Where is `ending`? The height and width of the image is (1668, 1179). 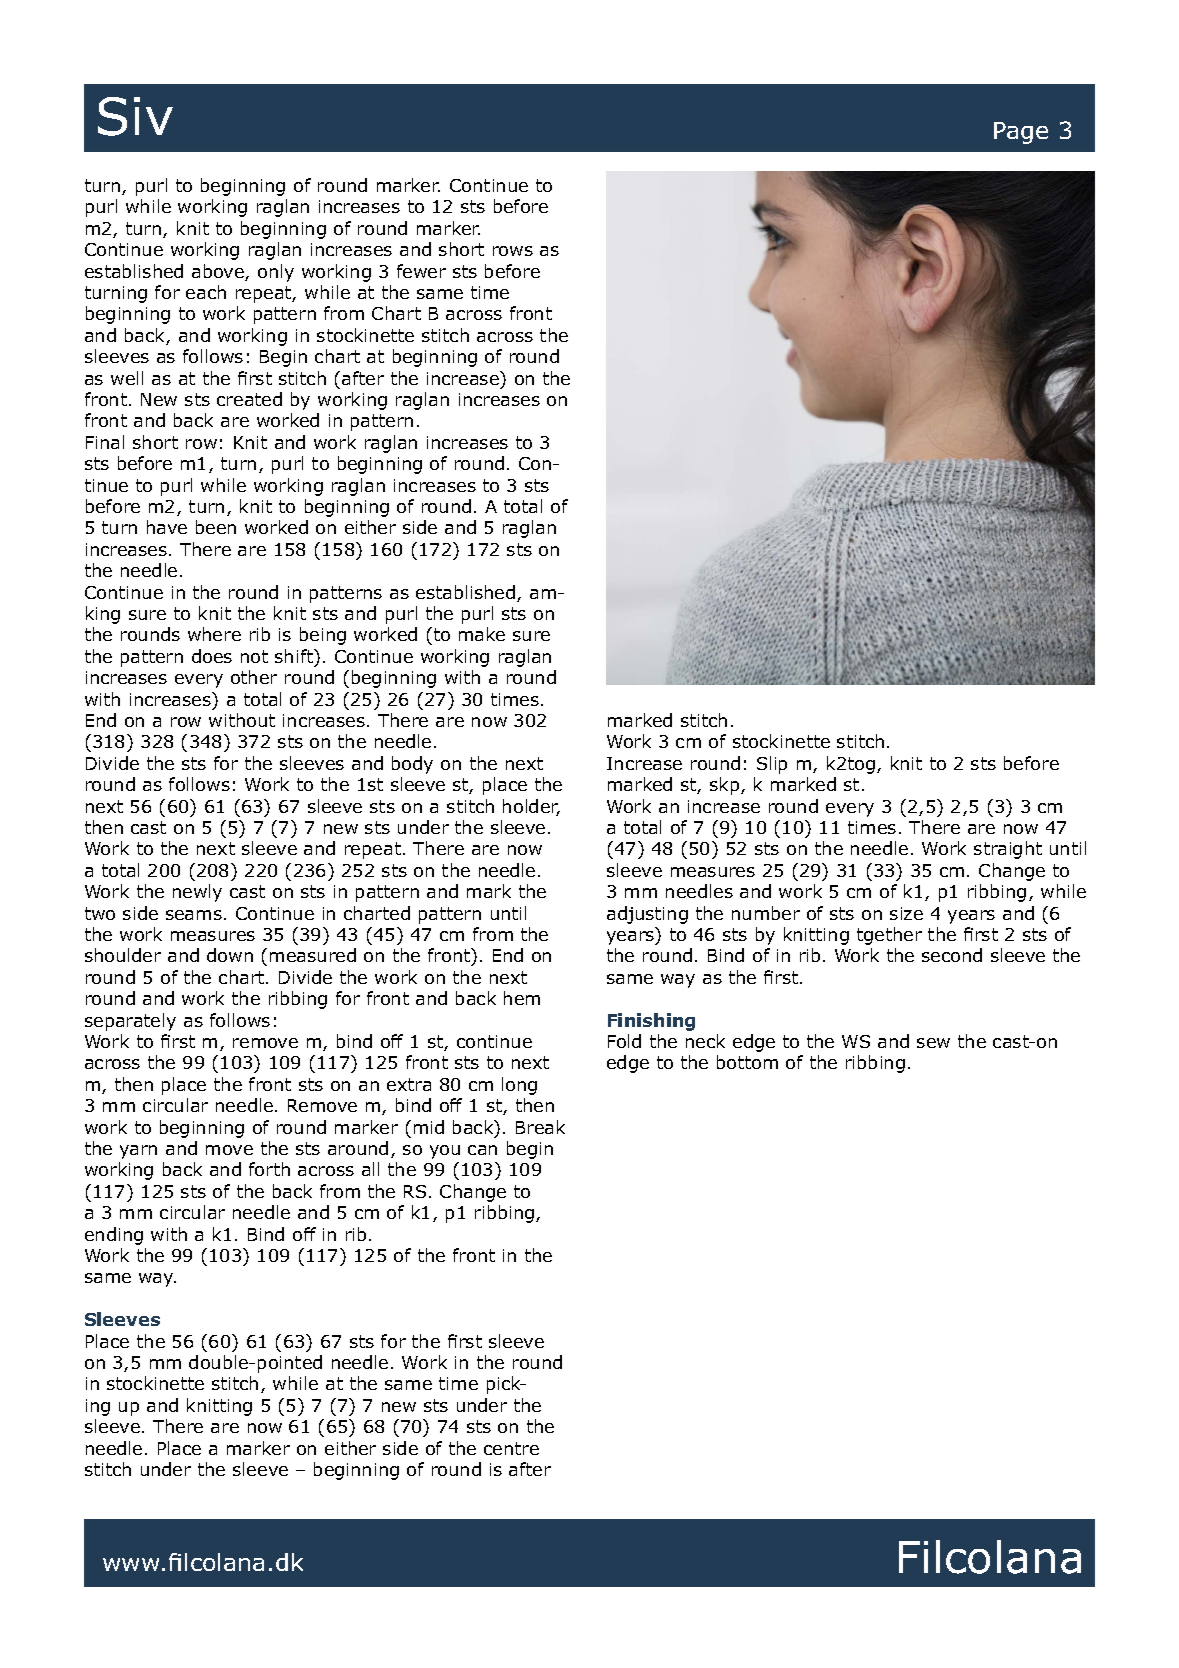 ending is located at coordinates (114, 1236).
